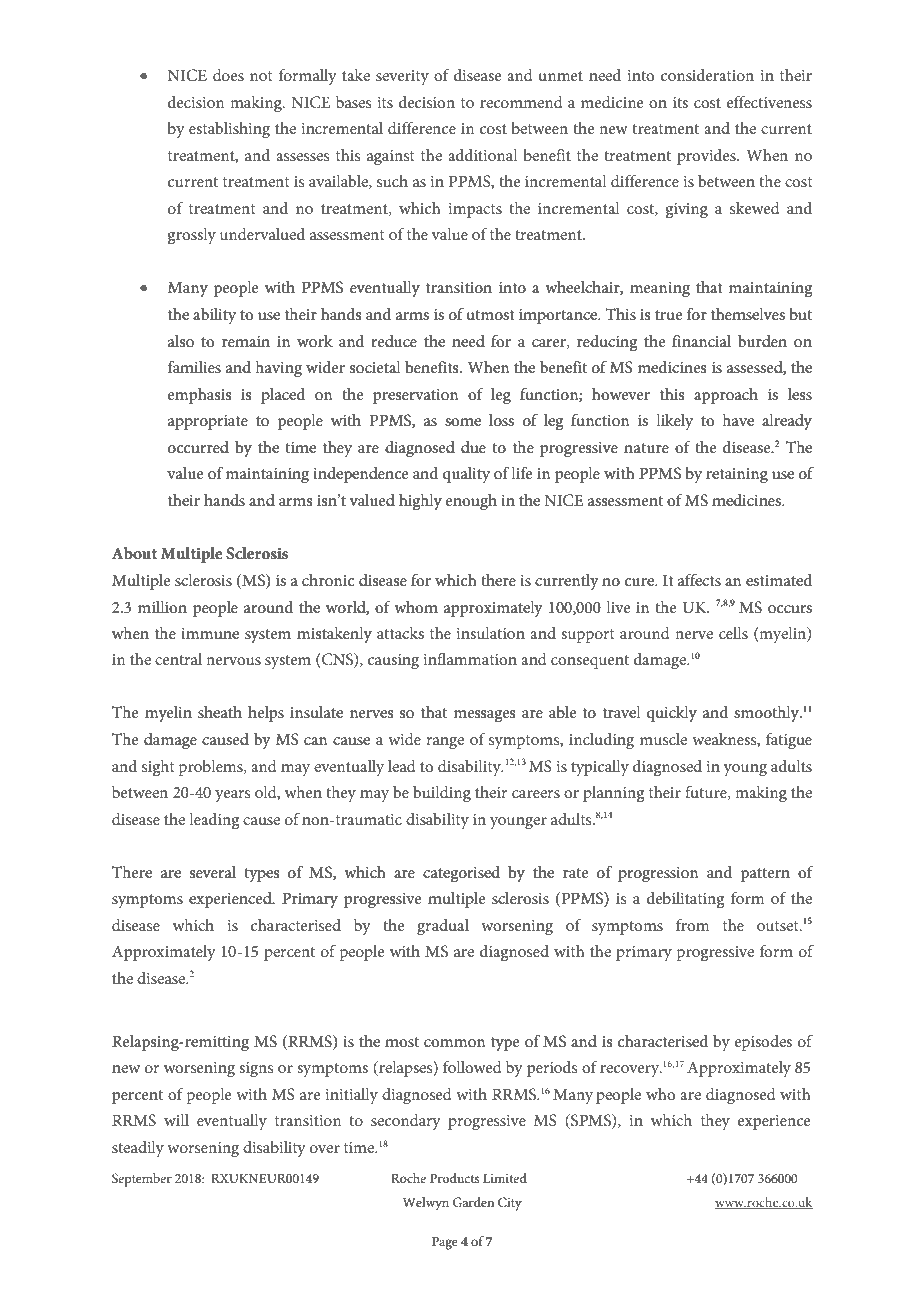 The width and height of the document is (924, 1308). Describe the element at coordinates (142, 1180) in the document. I see `September` at that location.
